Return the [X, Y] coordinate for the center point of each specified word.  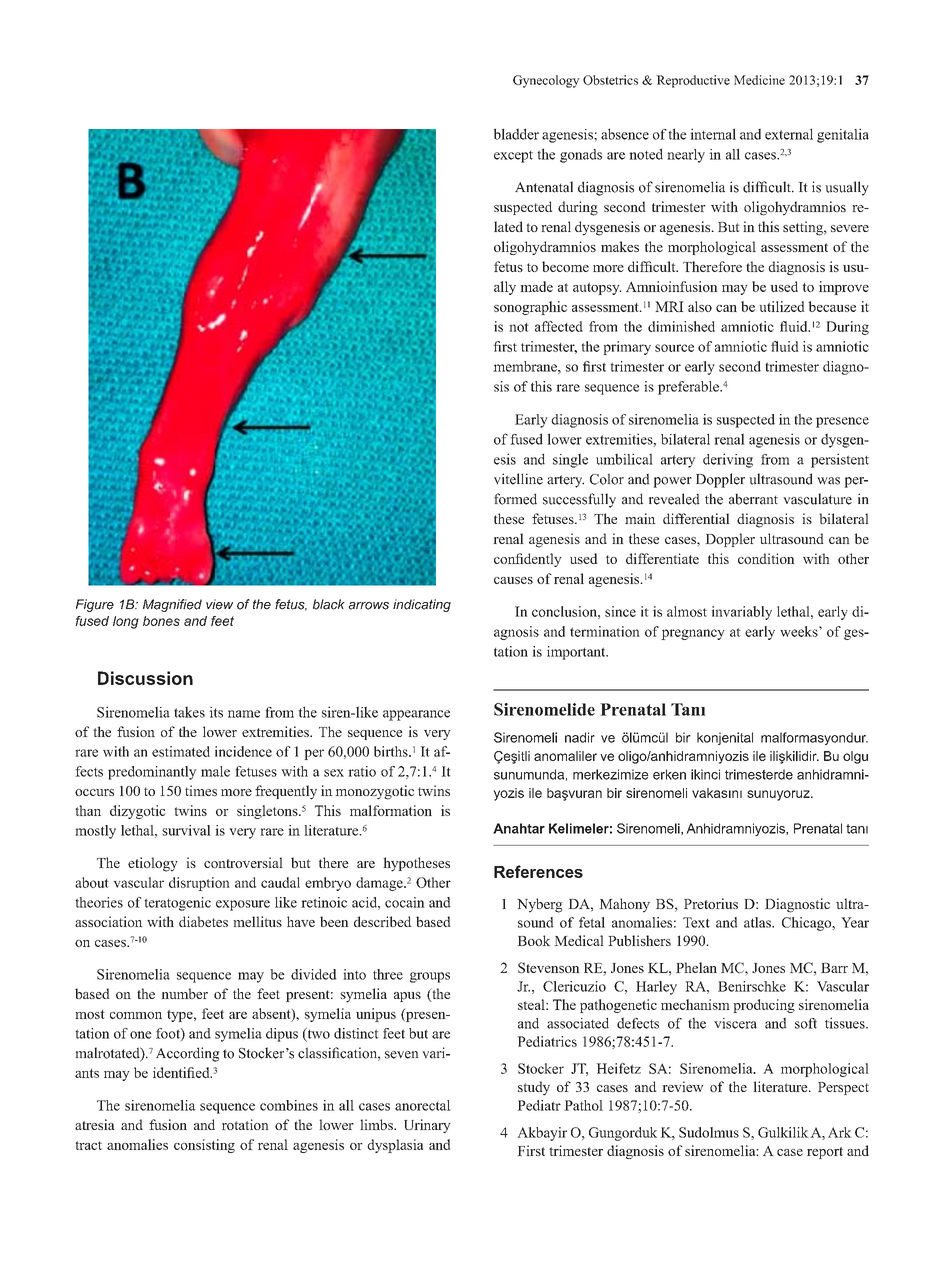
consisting [204, 1146]
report [825, 1153]
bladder [516, 134]
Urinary [427, 1126]
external [789, 134]
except [513, 157]
